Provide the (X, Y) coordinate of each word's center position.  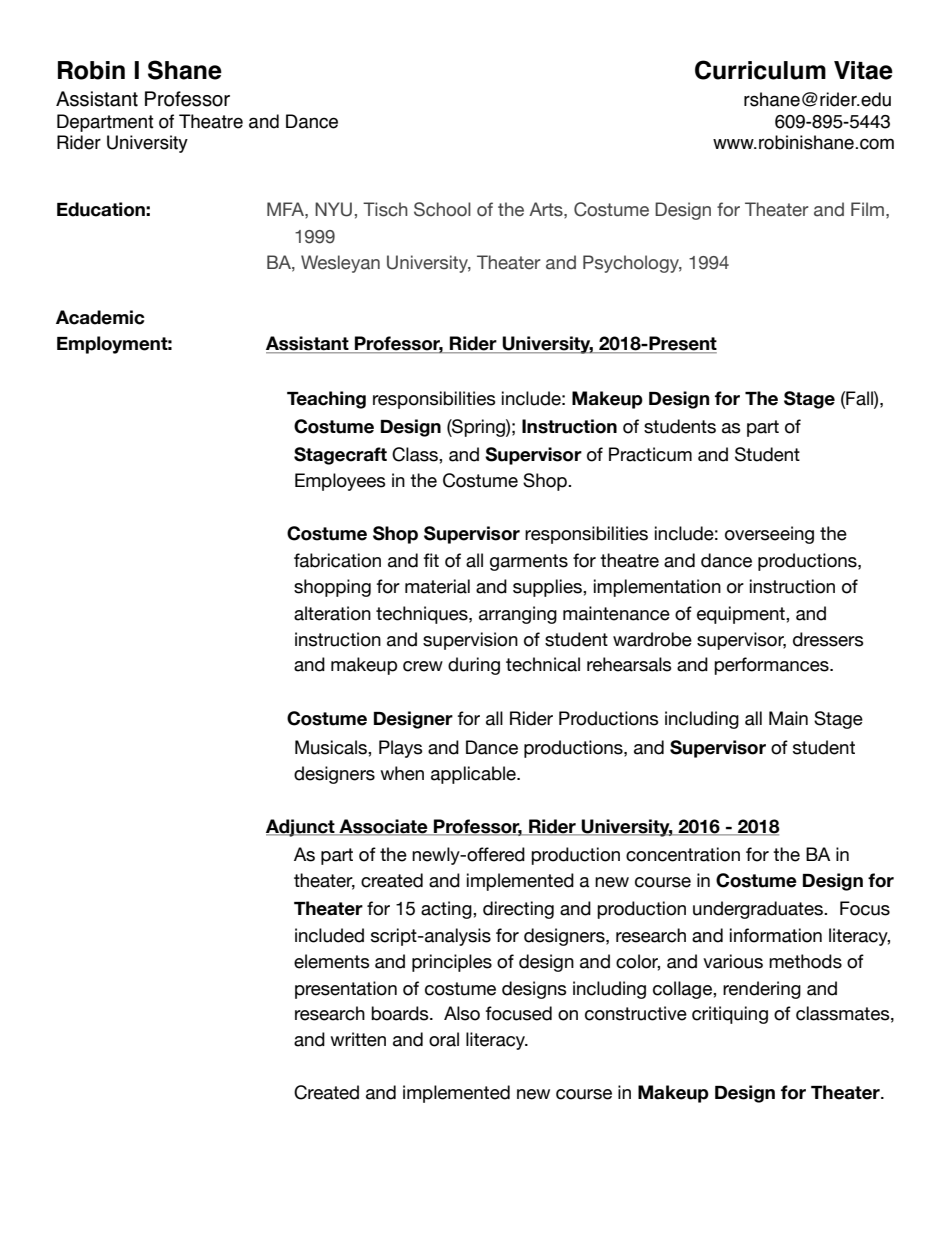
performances (772, 666)
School (442, 209)
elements (332, 961)
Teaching (326, 400)
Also (462, 1013)
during (474, 666)
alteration (332, 613)
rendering (762, 990)
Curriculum (760, 70)
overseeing (769, 535)
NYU (333, 209)
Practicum (650, 454)
